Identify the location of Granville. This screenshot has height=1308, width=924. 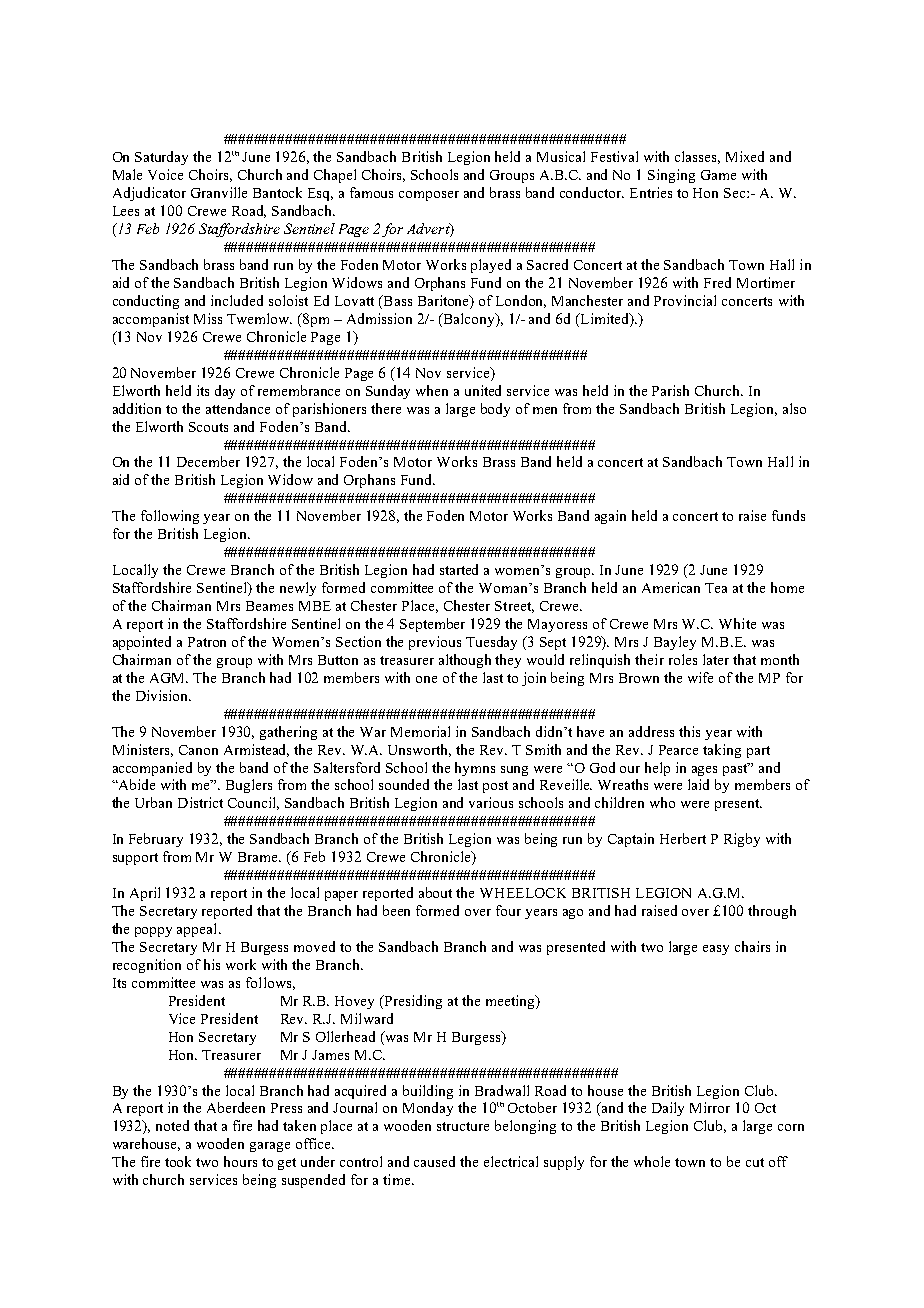
(219, 192).
